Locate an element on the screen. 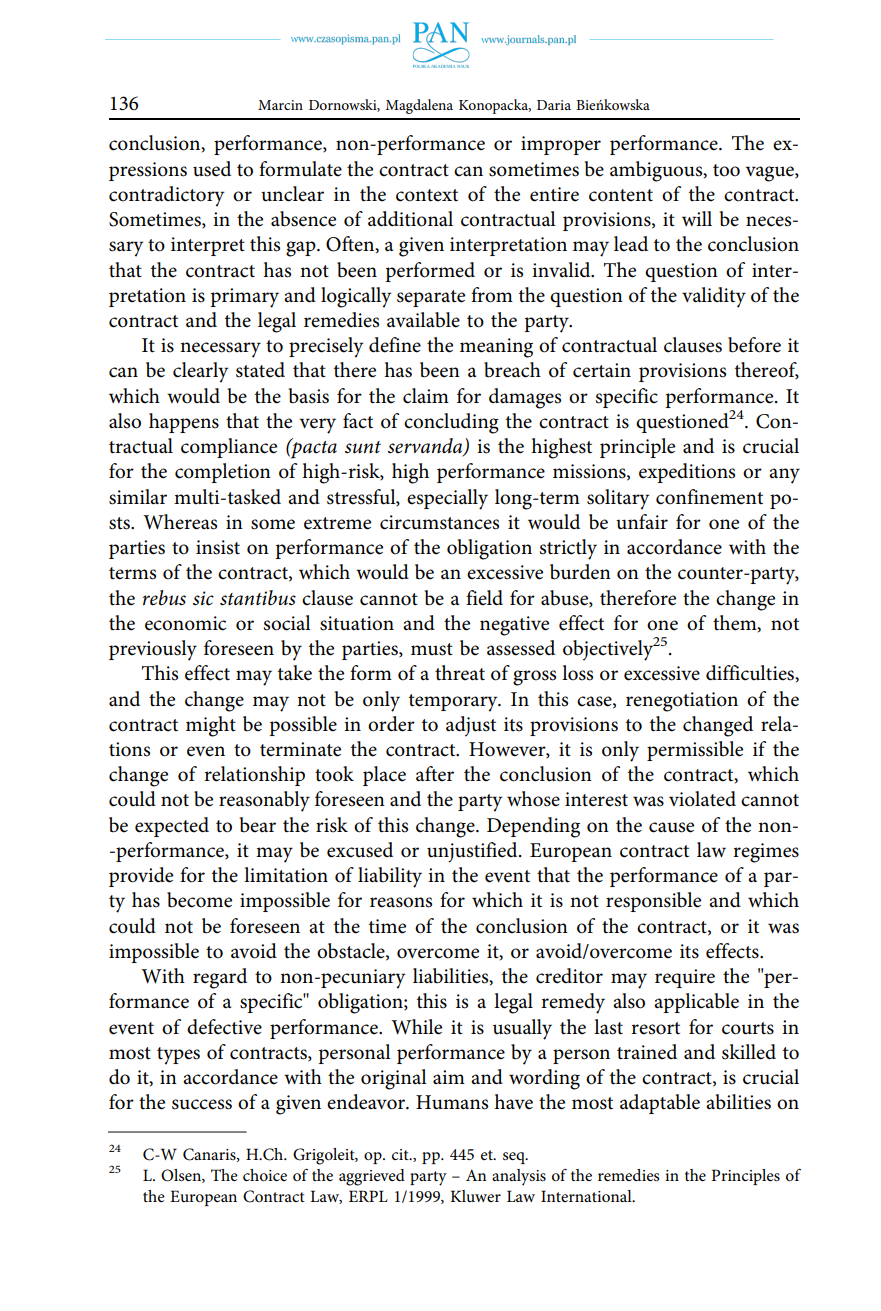  Magdalena is located at coordinates (419, 106).
